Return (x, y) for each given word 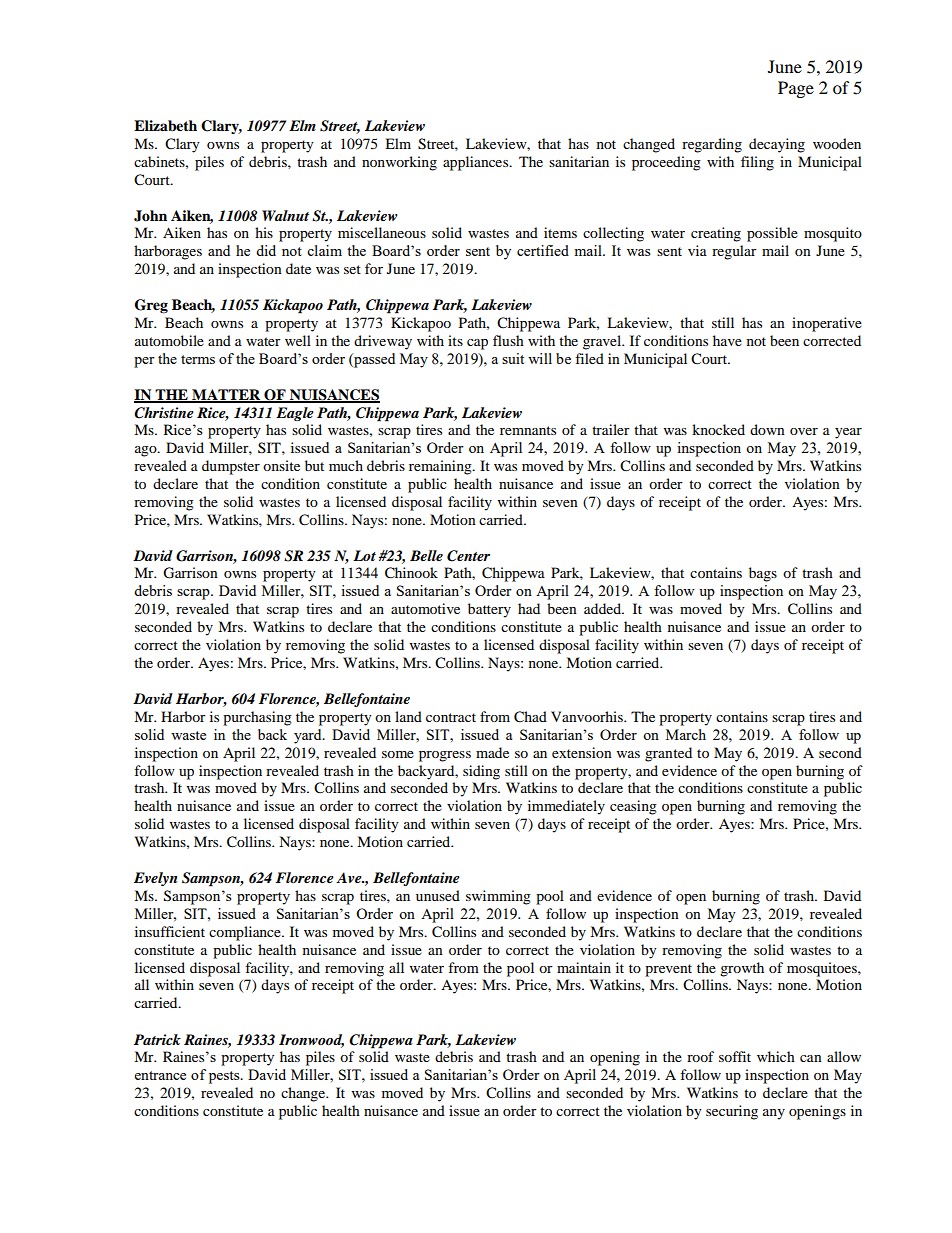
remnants (528, 430)
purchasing (257, 718)
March (686, 734)
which (776, 1056)
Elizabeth (165, 126)
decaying (777, 145)
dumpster (231, 467)
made (492, 752)
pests (225, 1077)
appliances (477, 163)
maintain (584, 967)
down (767, 429)
